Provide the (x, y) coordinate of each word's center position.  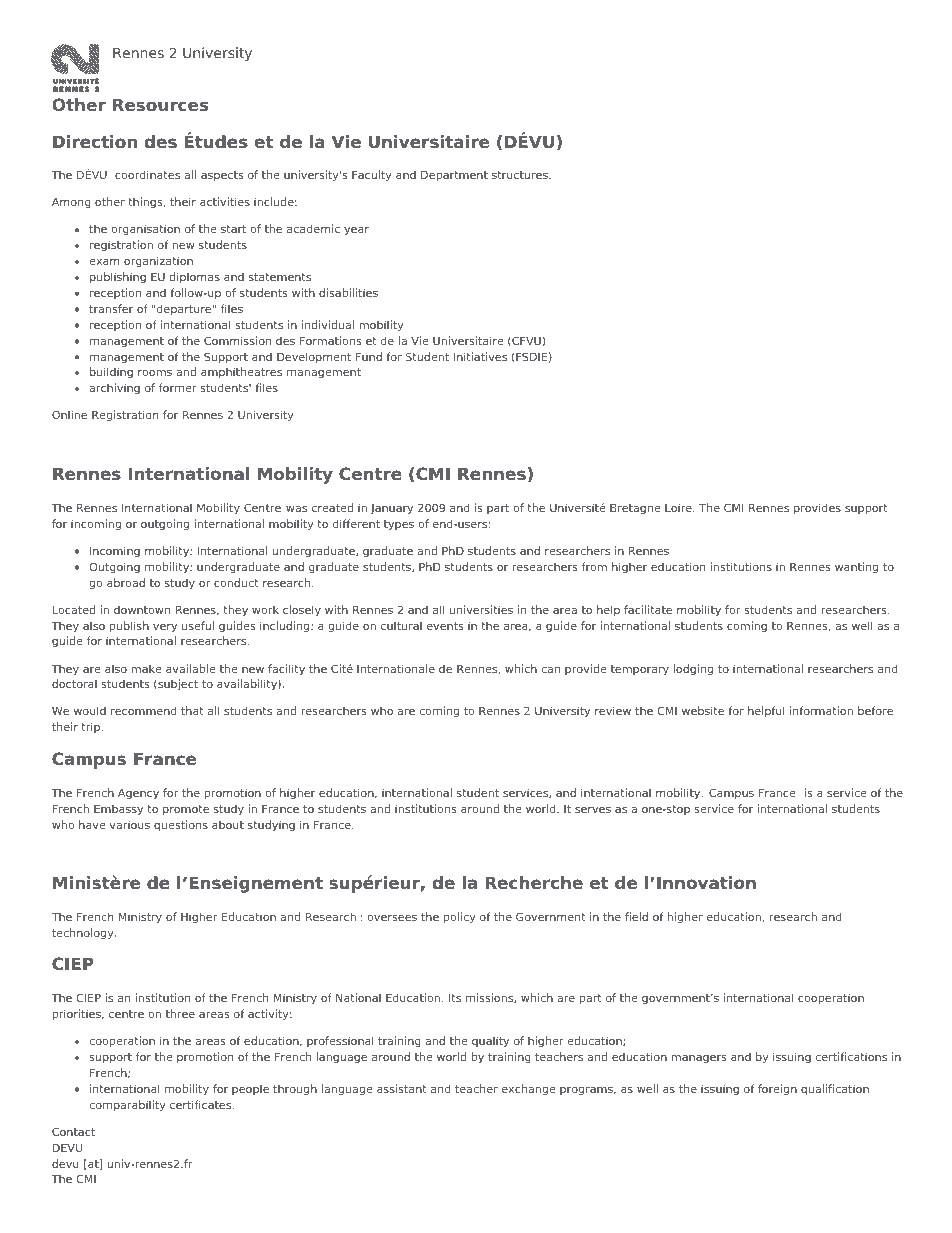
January (392, 509)
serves (593, 809)
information (821, 710)
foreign (777, 1090)
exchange (529, 1090)
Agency (138, 794)
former (178, 387)
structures (521, 175)
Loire (679, 507)
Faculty (372, 176)
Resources (160, 105)
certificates (202, 1104)
